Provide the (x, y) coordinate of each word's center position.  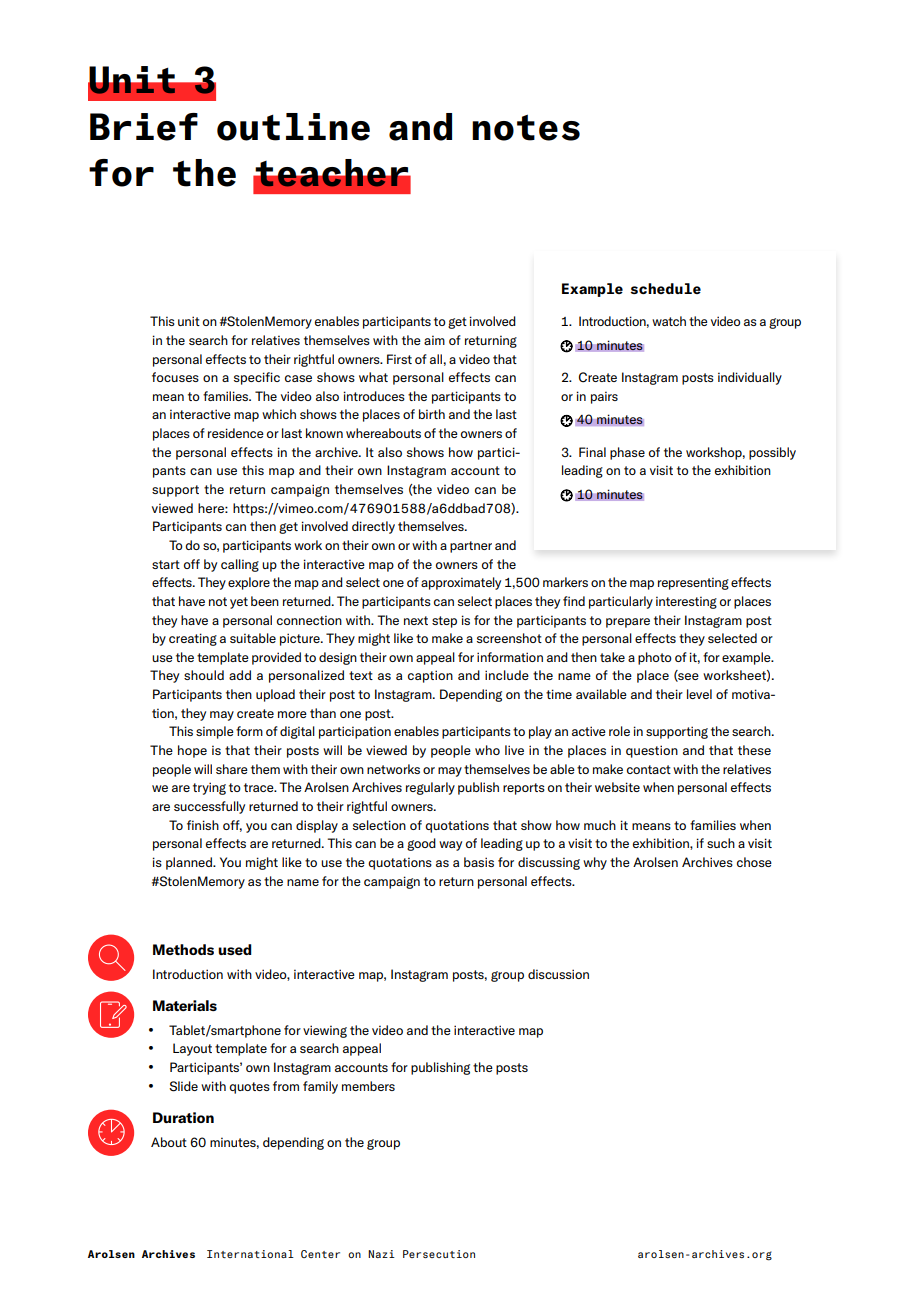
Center (320, 1254)
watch (669, 321)
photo (655, 658)
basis (479, 862)
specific (257, 378)
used (235, 949)
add (240, 675)
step (444, 622)
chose (754, 862)
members (368, 1086)
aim (434, 340)
